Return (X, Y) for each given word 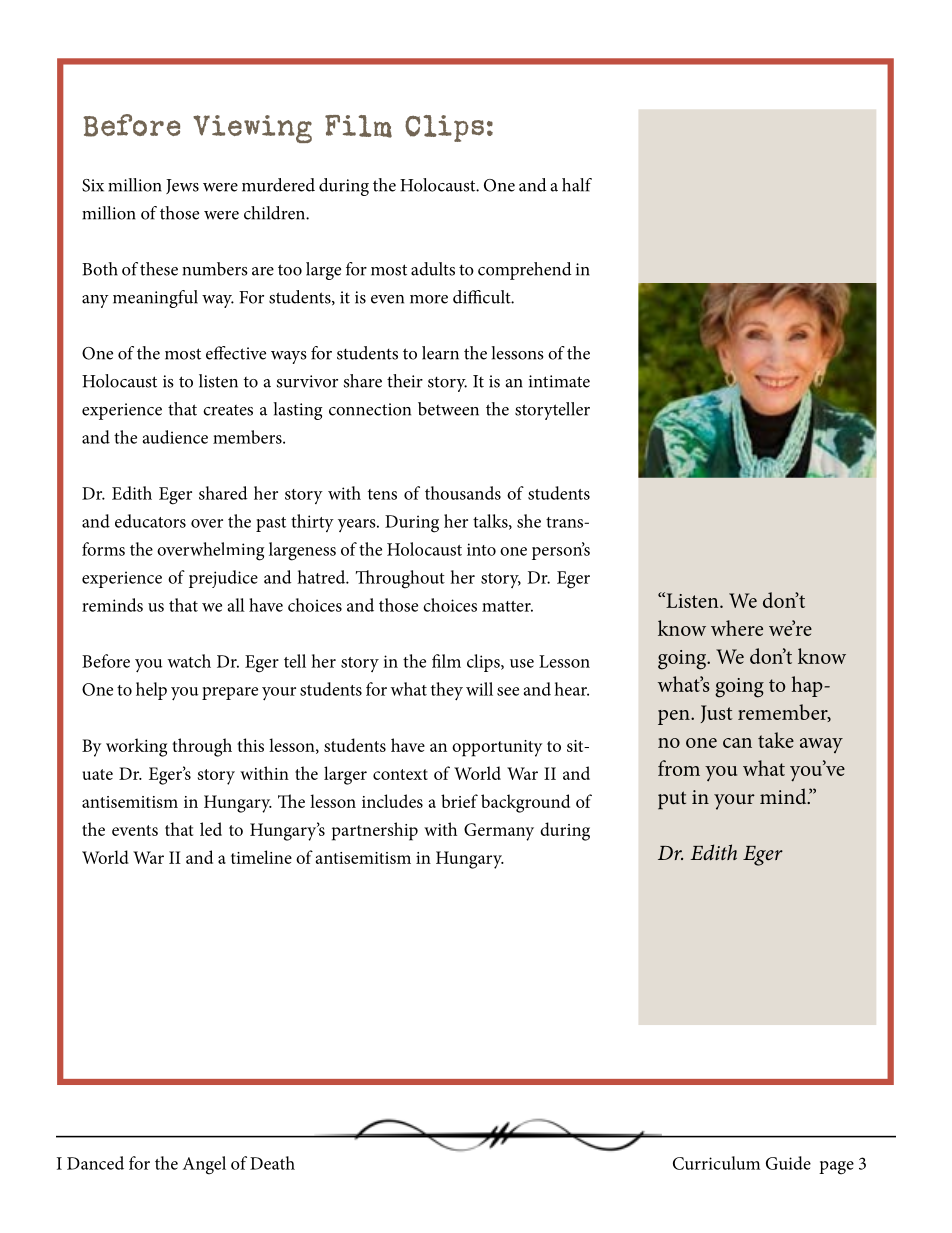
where (737, 628)
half (577, 185)
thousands (463, 493)
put (672, 800)
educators (150, 521)
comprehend (525, 271)
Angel (204, 1165)
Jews (182, 186)
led (211, 829)
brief (459, 801)
